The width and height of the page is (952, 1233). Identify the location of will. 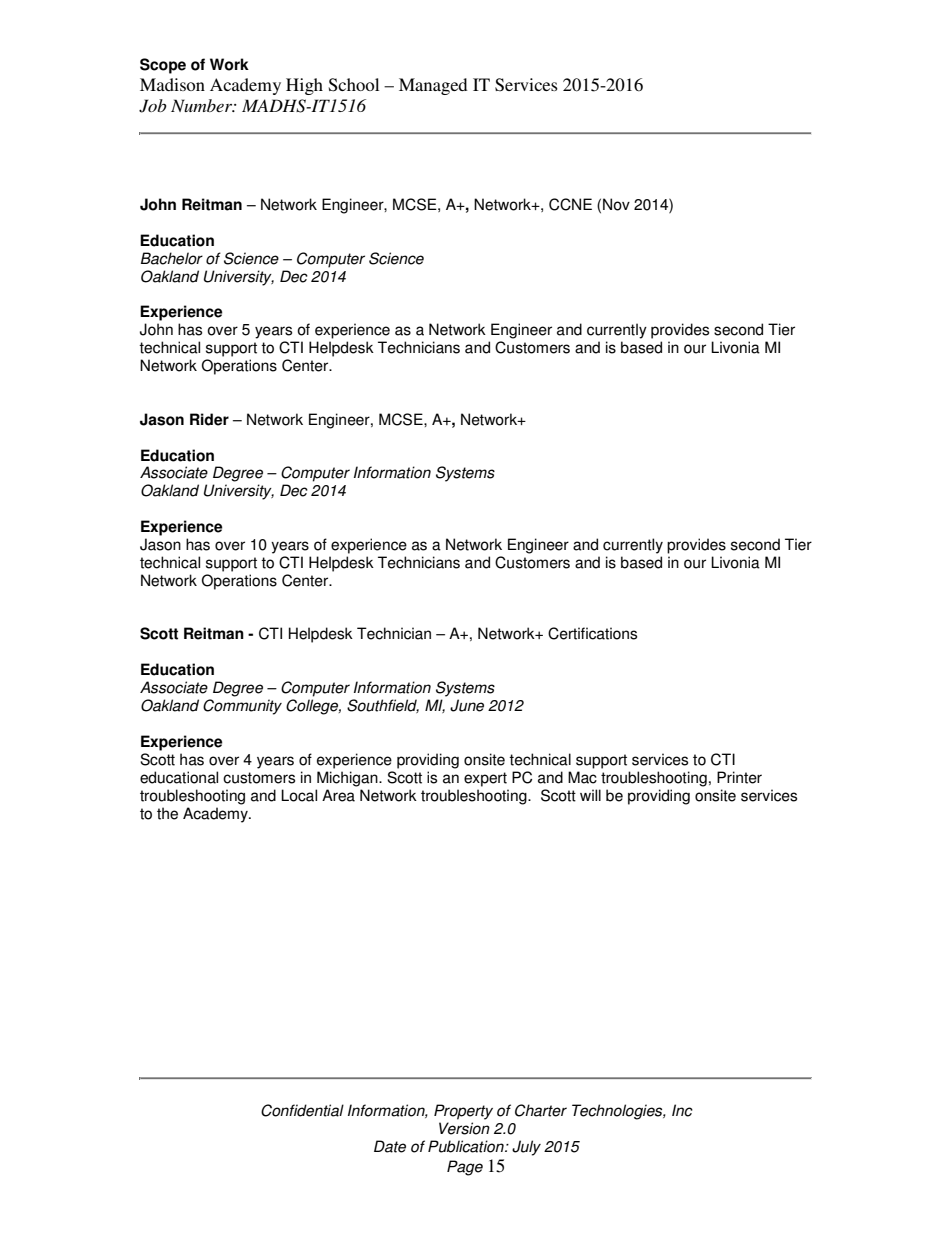
(590, 795).
